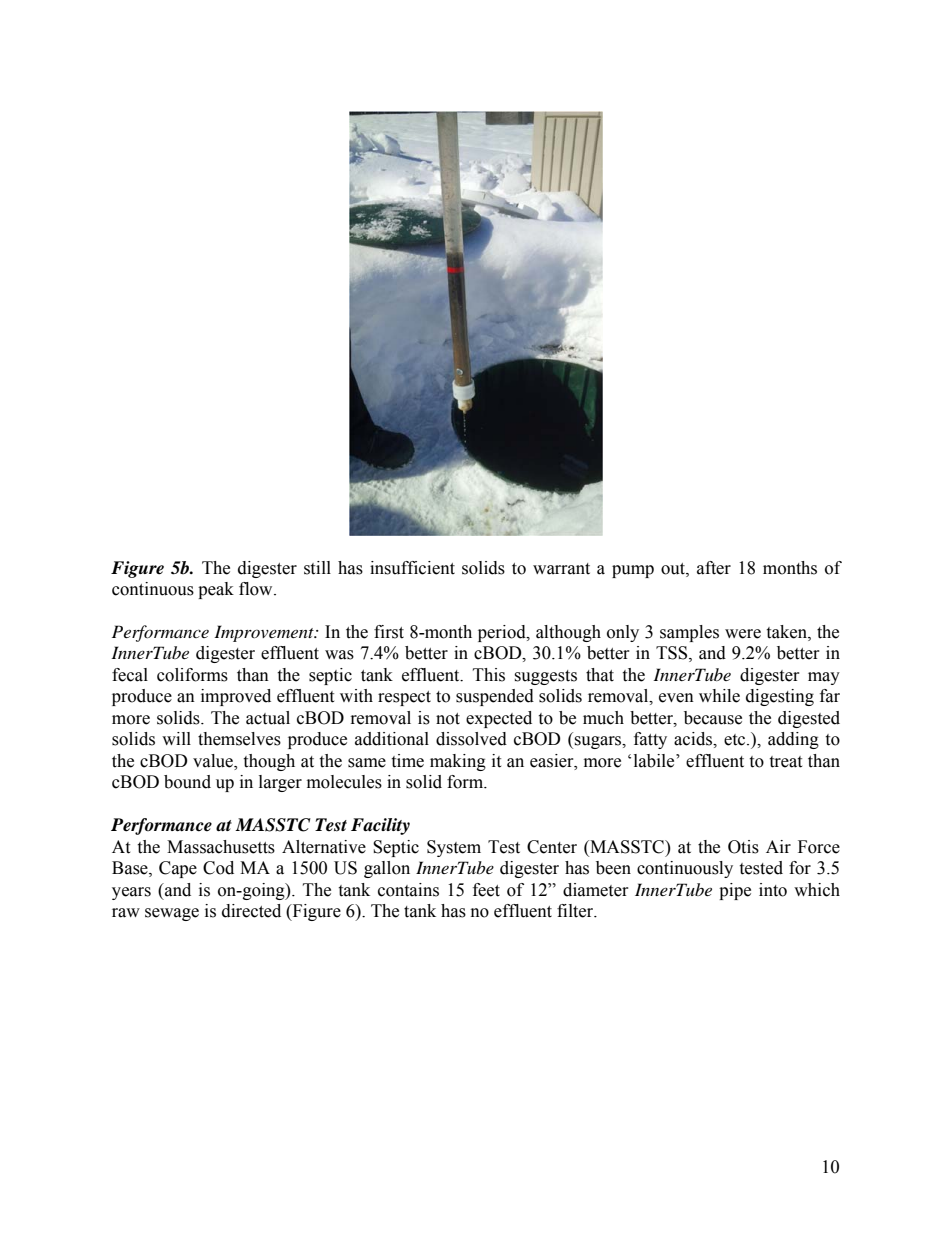 The height and width of the image is (1233, 952). Describe the element at coordinates (495, 697) in the image. I see `suspended` at that location.
